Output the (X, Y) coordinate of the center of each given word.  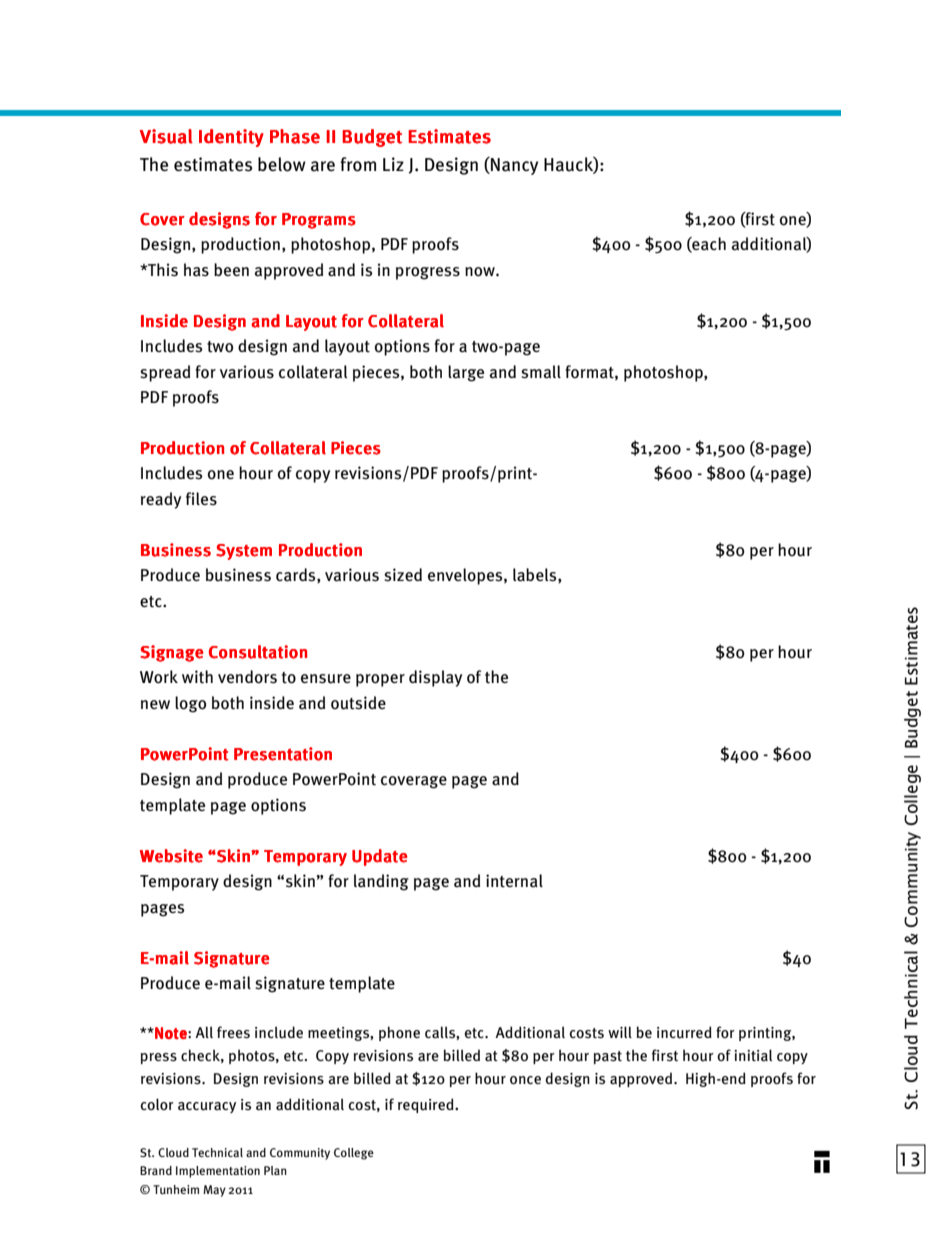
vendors (247, 677)
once (525, 1080)
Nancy (513, 166)
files (201, 498)
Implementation (218, 1172)
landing (381, 882)
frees (233, 1032)
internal (514, 881)
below (282, 164)
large (466, 373)
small (541, 372)
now (481, 272)
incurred (684, 1032)
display (435, 678)
